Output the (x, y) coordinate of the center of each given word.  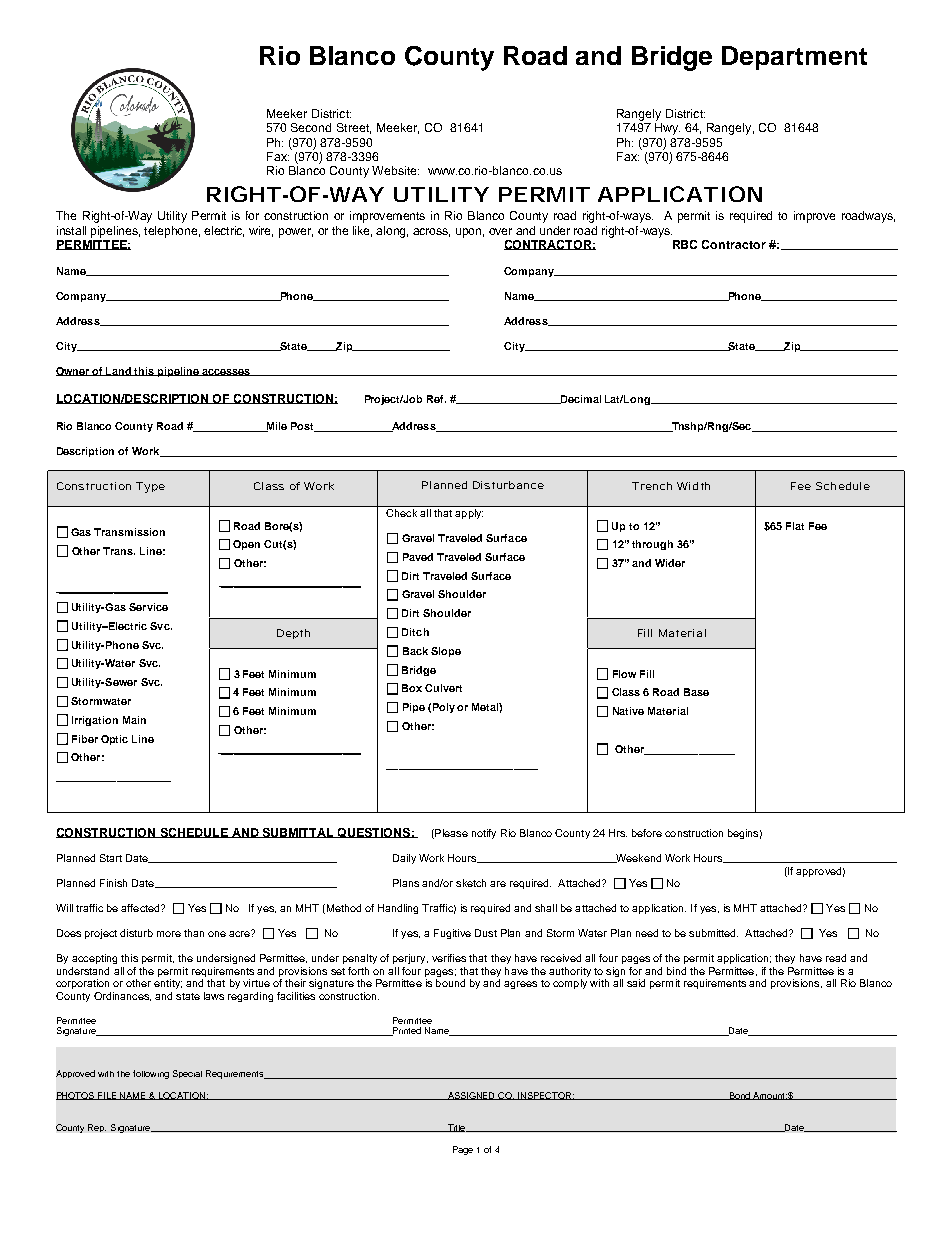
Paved (418, 557)
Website (395, 170)
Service (148, 607)
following (151, 1074)
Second (311, 127)
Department (794, 58)
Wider (670, 563)
